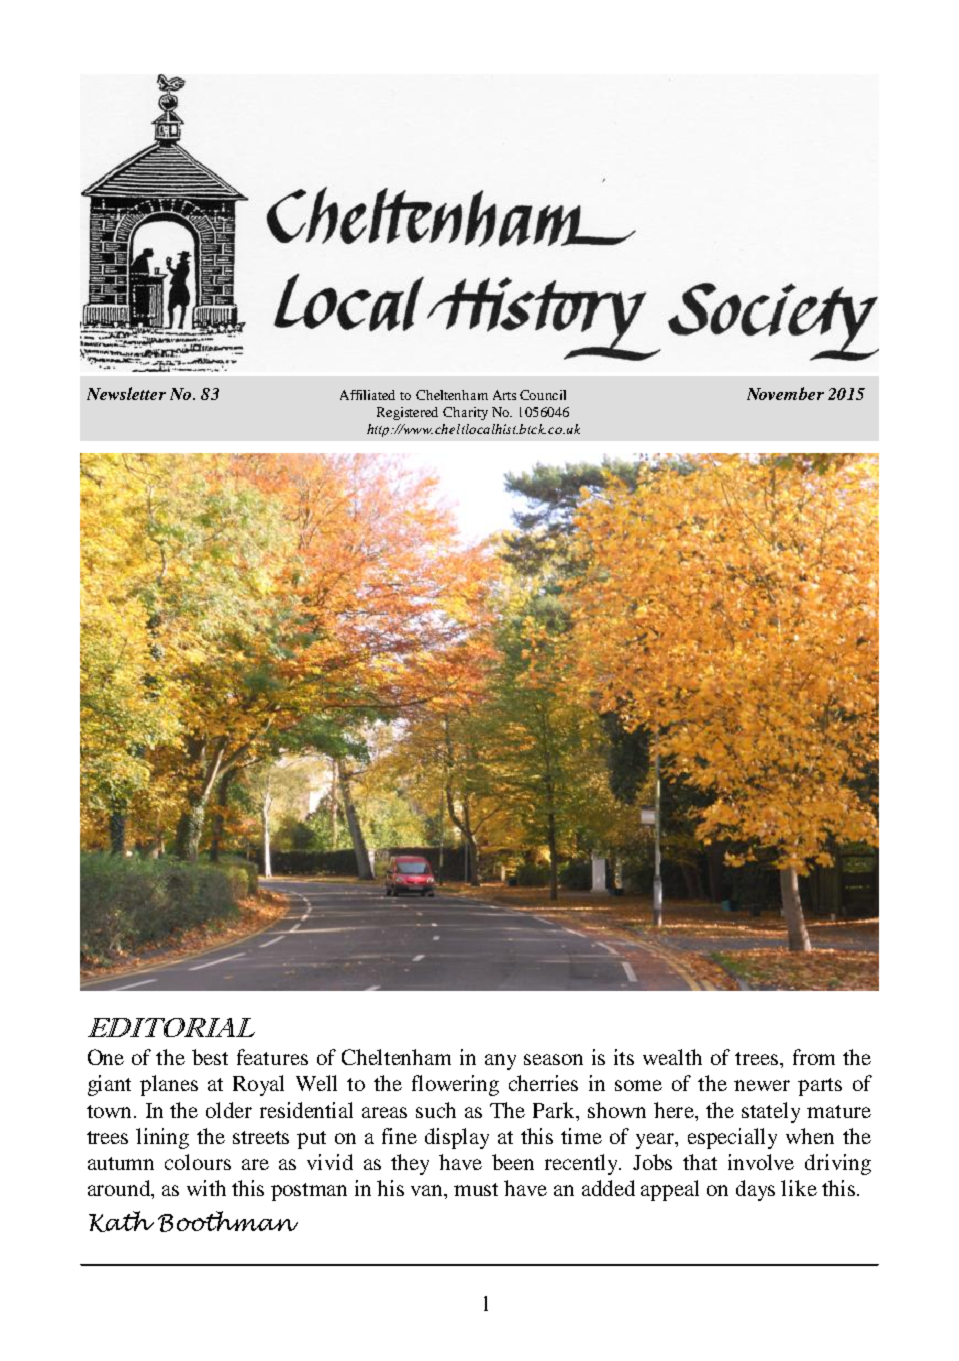 The width and height of the image is (959, 1361). Describe the element at coordinates (126, 393) in the image. I see `Newsletter` at that location.
